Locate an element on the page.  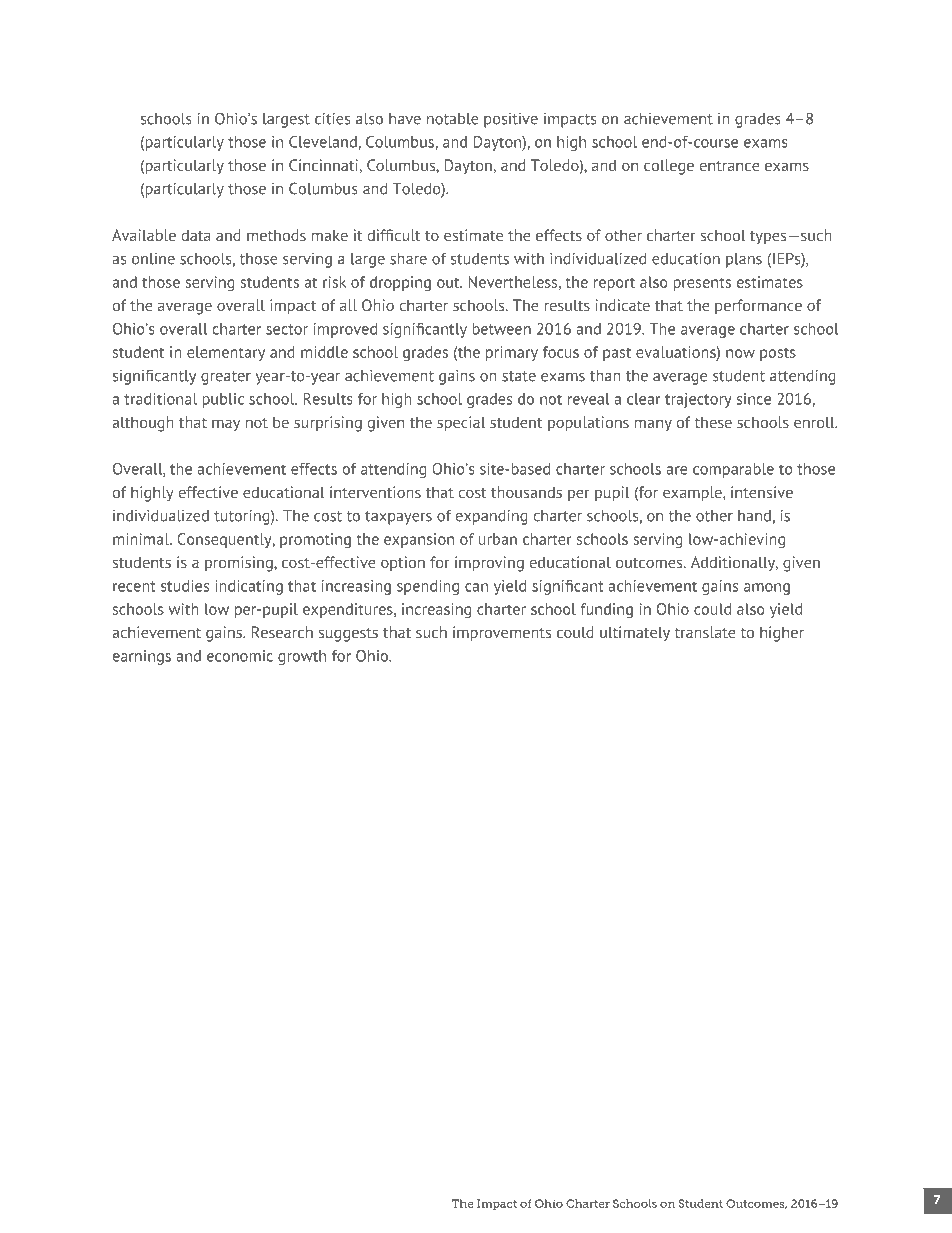
elementary is located at coordinates (226, 353).
